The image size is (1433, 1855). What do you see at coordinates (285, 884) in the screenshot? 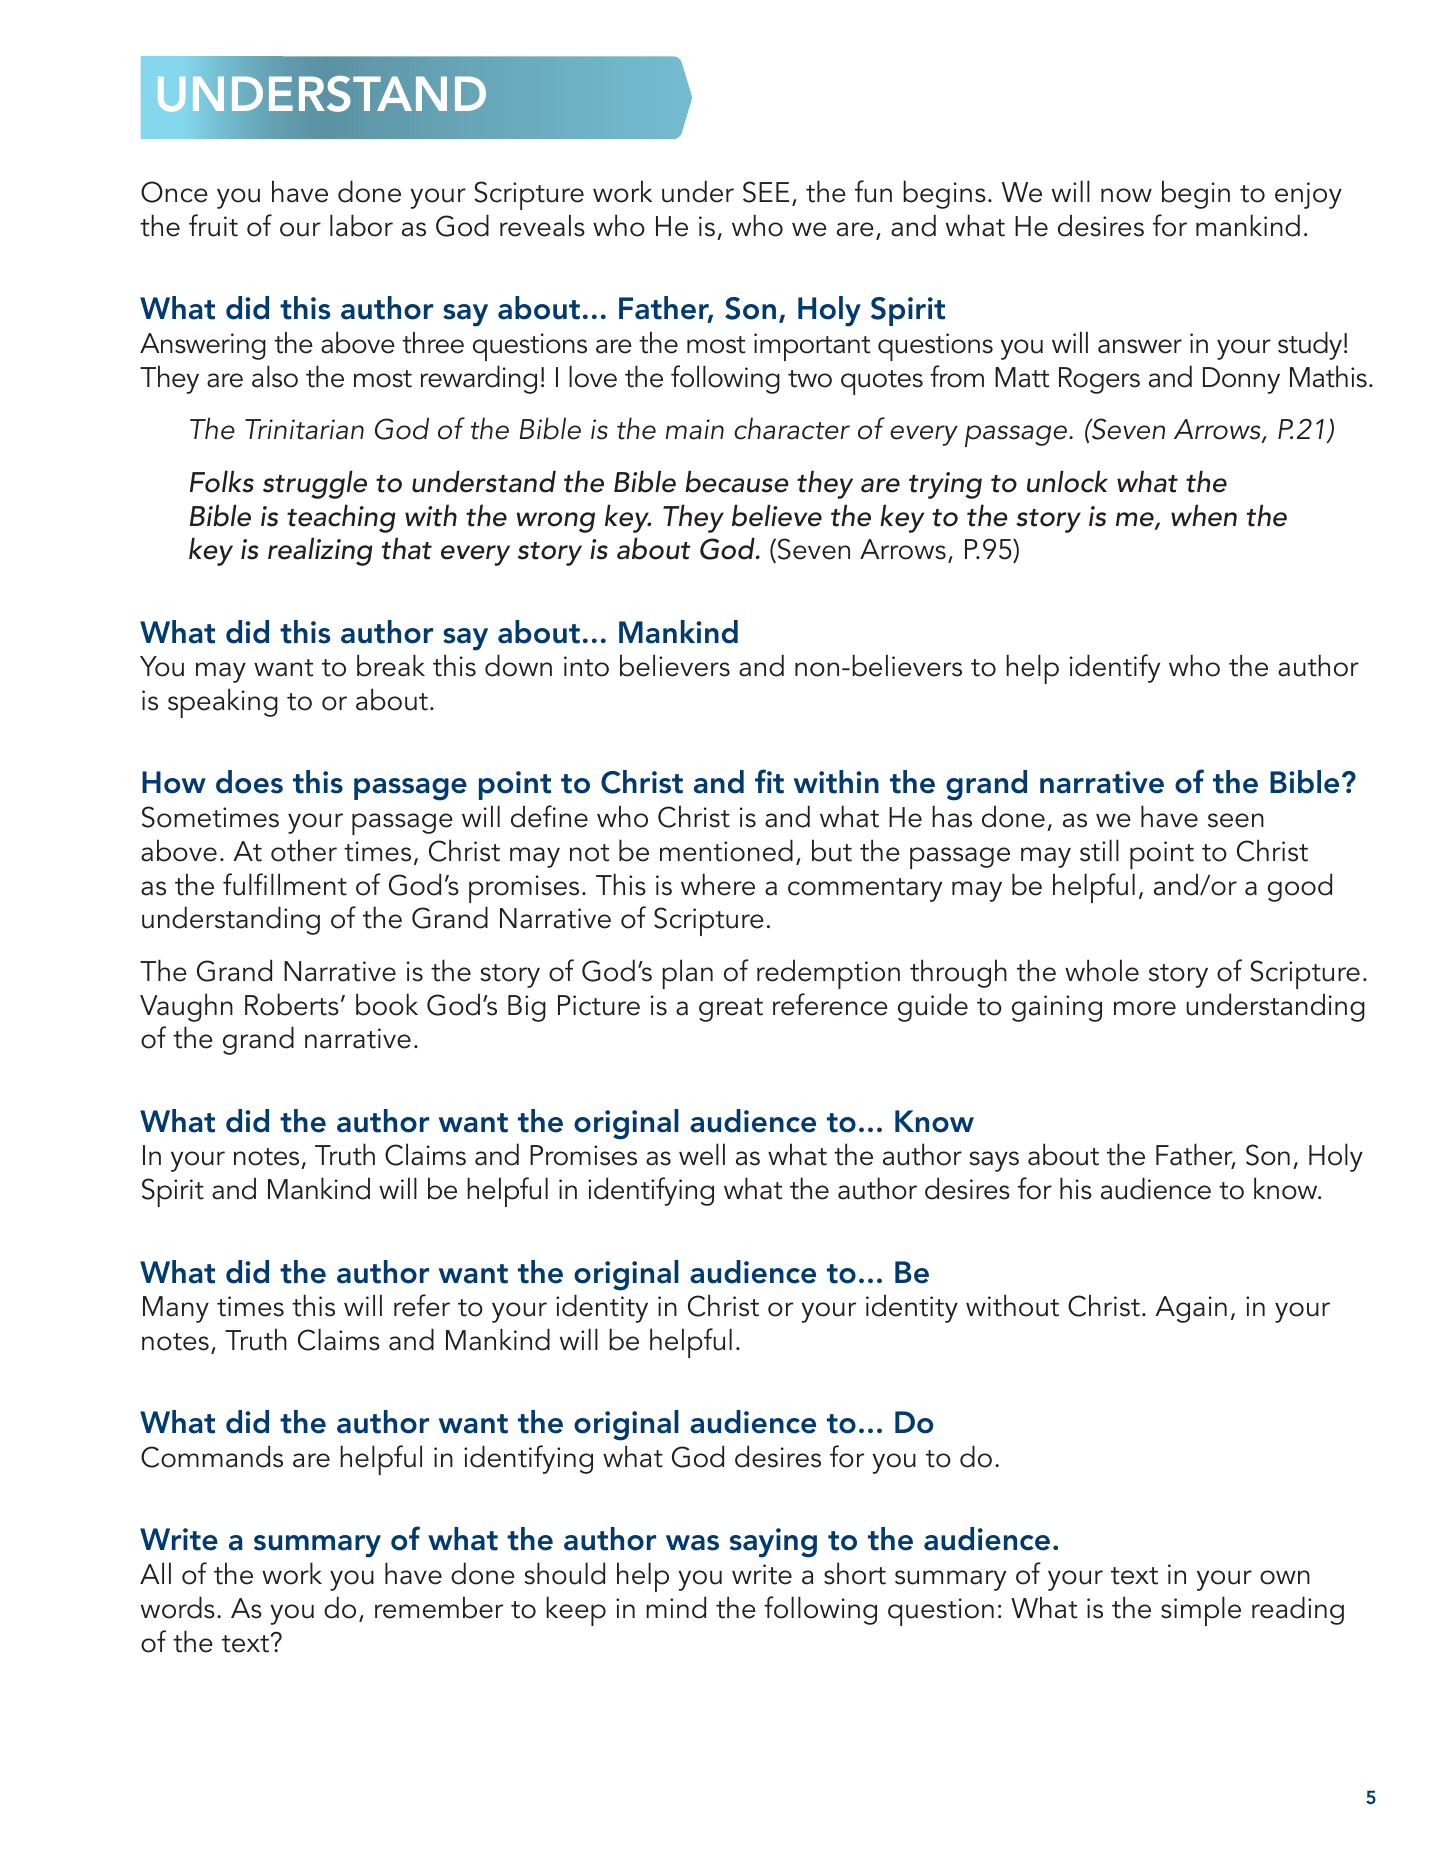
I see `fulfillment` at bounding box center [285, 884].
